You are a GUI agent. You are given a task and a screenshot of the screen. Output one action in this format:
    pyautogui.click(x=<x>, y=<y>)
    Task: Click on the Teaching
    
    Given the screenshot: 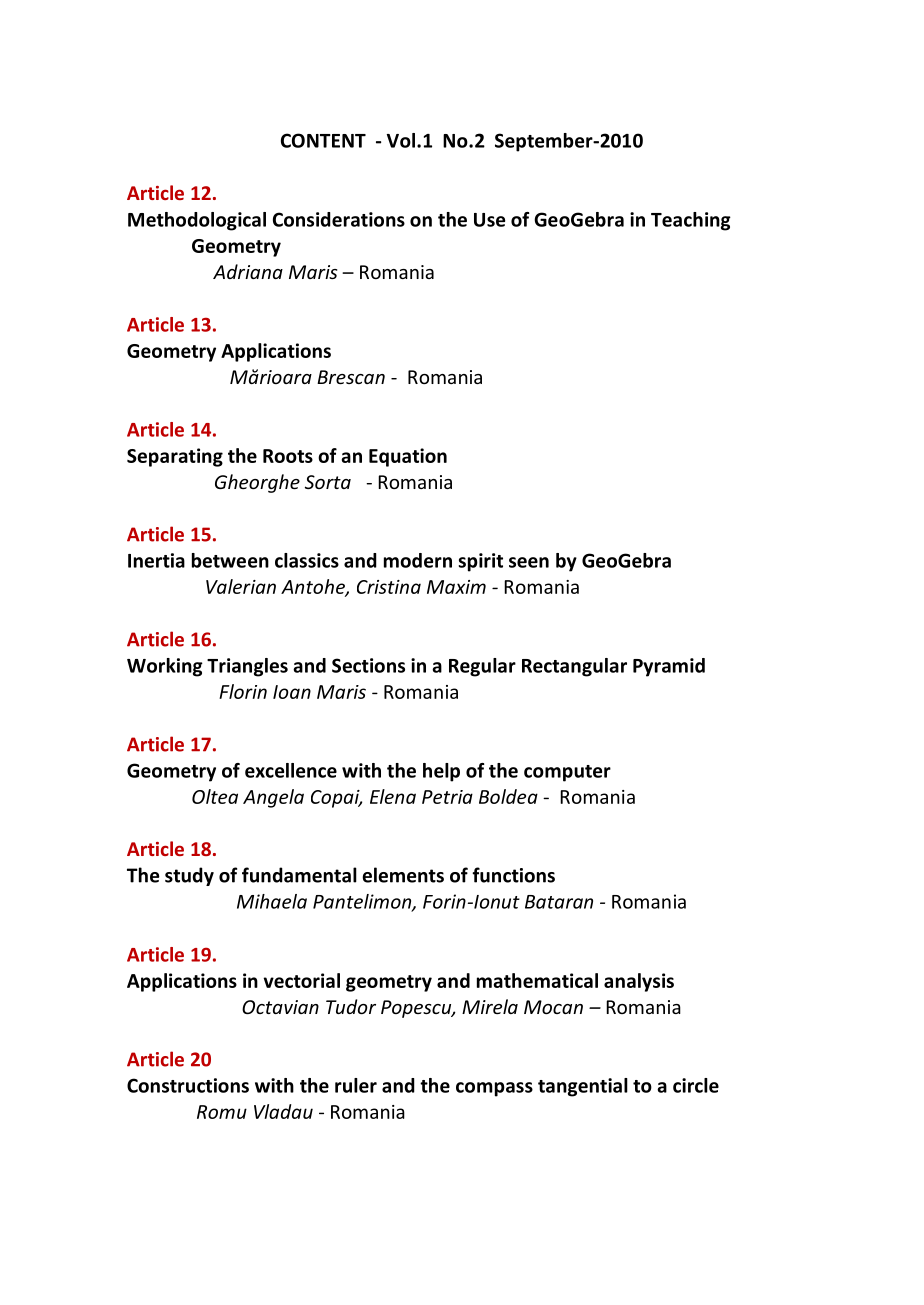 What is the action you would take?
    pyautogui.click(x=691, y=221)
